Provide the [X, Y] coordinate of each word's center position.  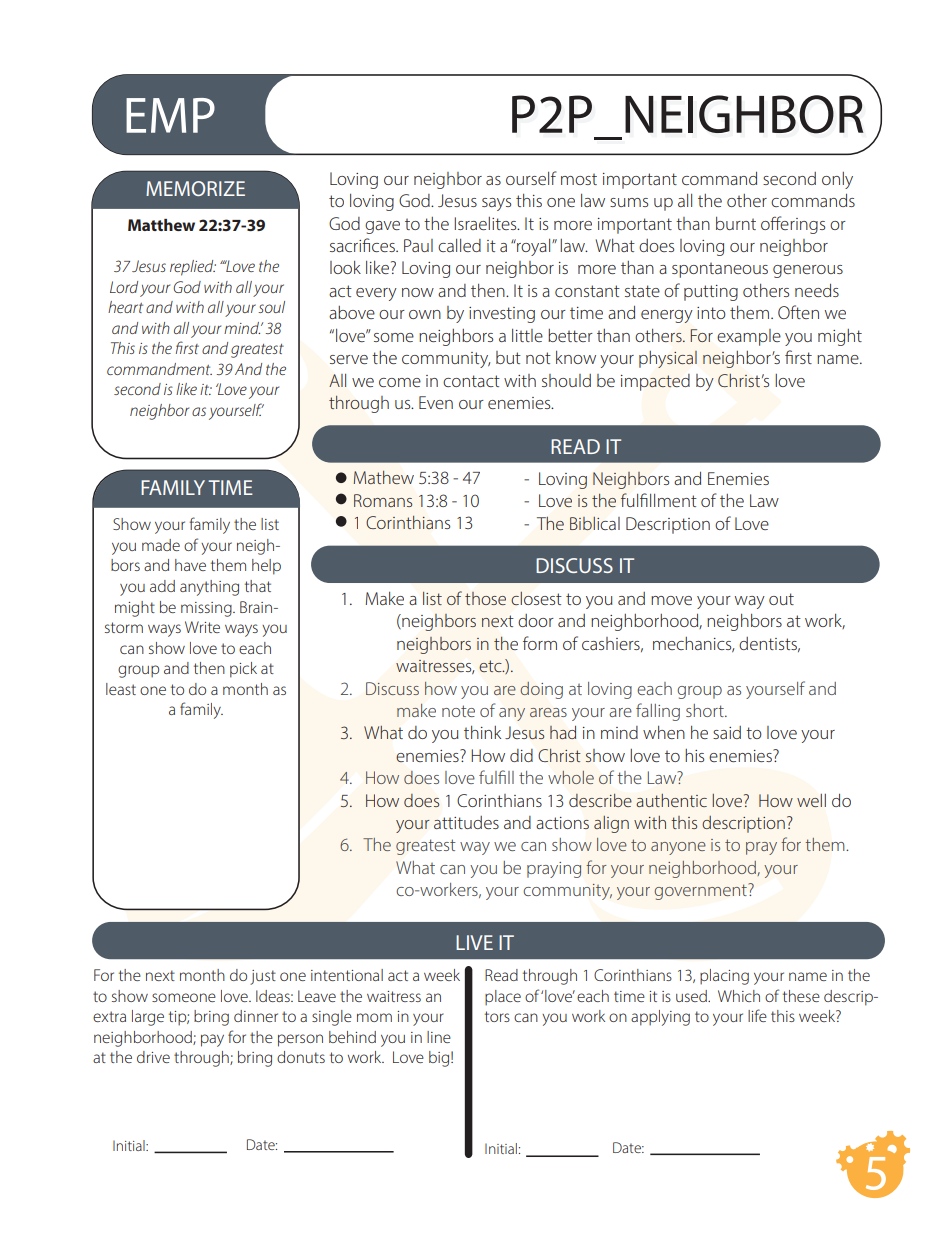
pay [212, 1040]
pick [243, 670]
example [749, 337]
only [837, 180]
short [706, 710]
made [161, 545]
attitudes [466, 822]
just [263, 977]
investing [502, 315]
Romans [383, 500]
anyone [678, 848]
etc [491, 666]
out [781, 599]
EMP [170, 115]
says [496, 204]
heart [125, 307]
